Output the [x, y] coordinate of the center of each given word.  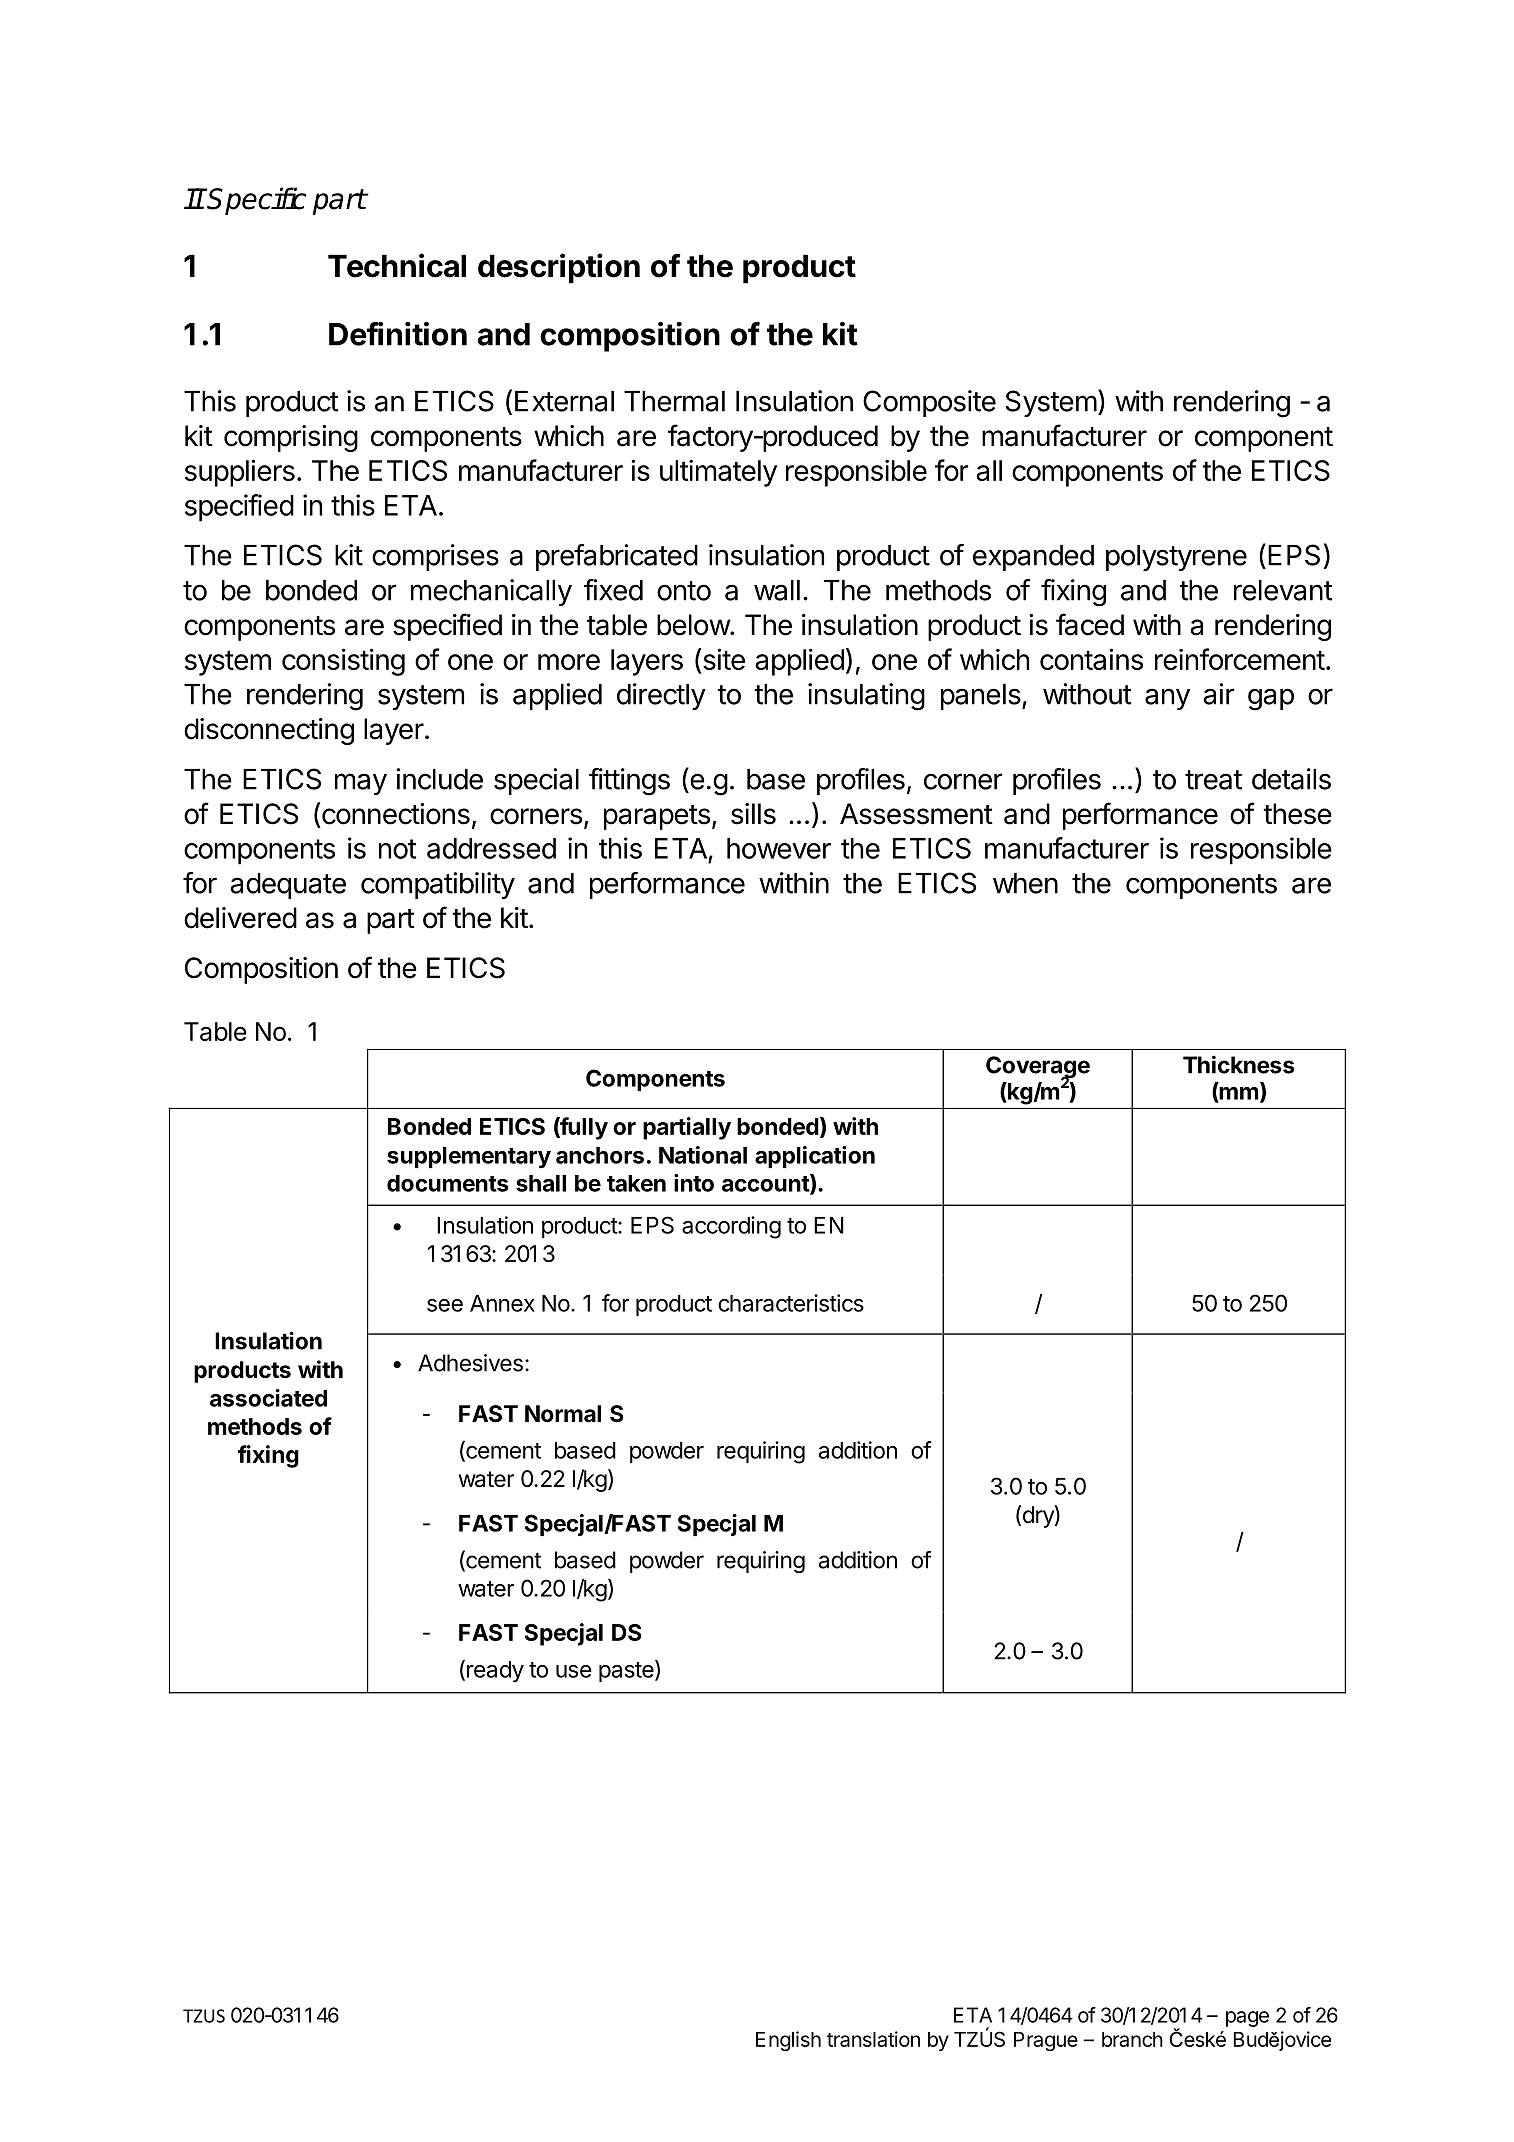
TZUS [204, 2016]
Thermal [674, 401]
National [703, 1155]
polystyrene [1176, 558]
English [788, 2041]
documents [447, 1183]
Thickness [1238, 1064]
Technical [397, 265]
